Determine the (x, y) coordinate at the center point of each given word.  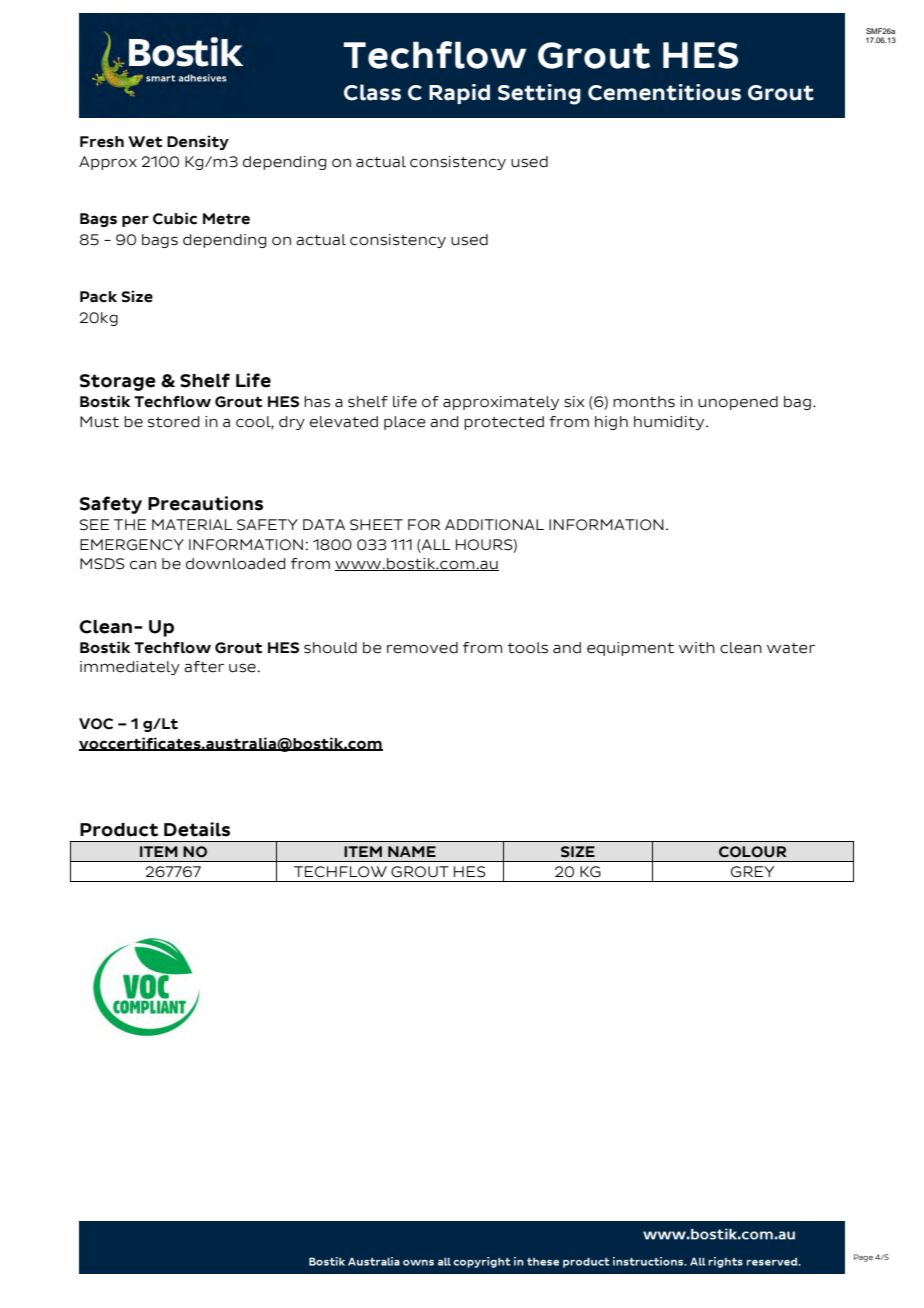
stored (174, 422)
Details (197, 829)
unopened (738, 403)
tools (528, 648)
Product (119, 830)
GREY (752, 872)
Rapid (459, 94)
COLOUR (753, 852)
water (791, 648)
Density (198, 142)
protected (504, 423)
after (204, 667)
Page (863, 1258)
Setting (539, 94)
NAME (412, 851)
